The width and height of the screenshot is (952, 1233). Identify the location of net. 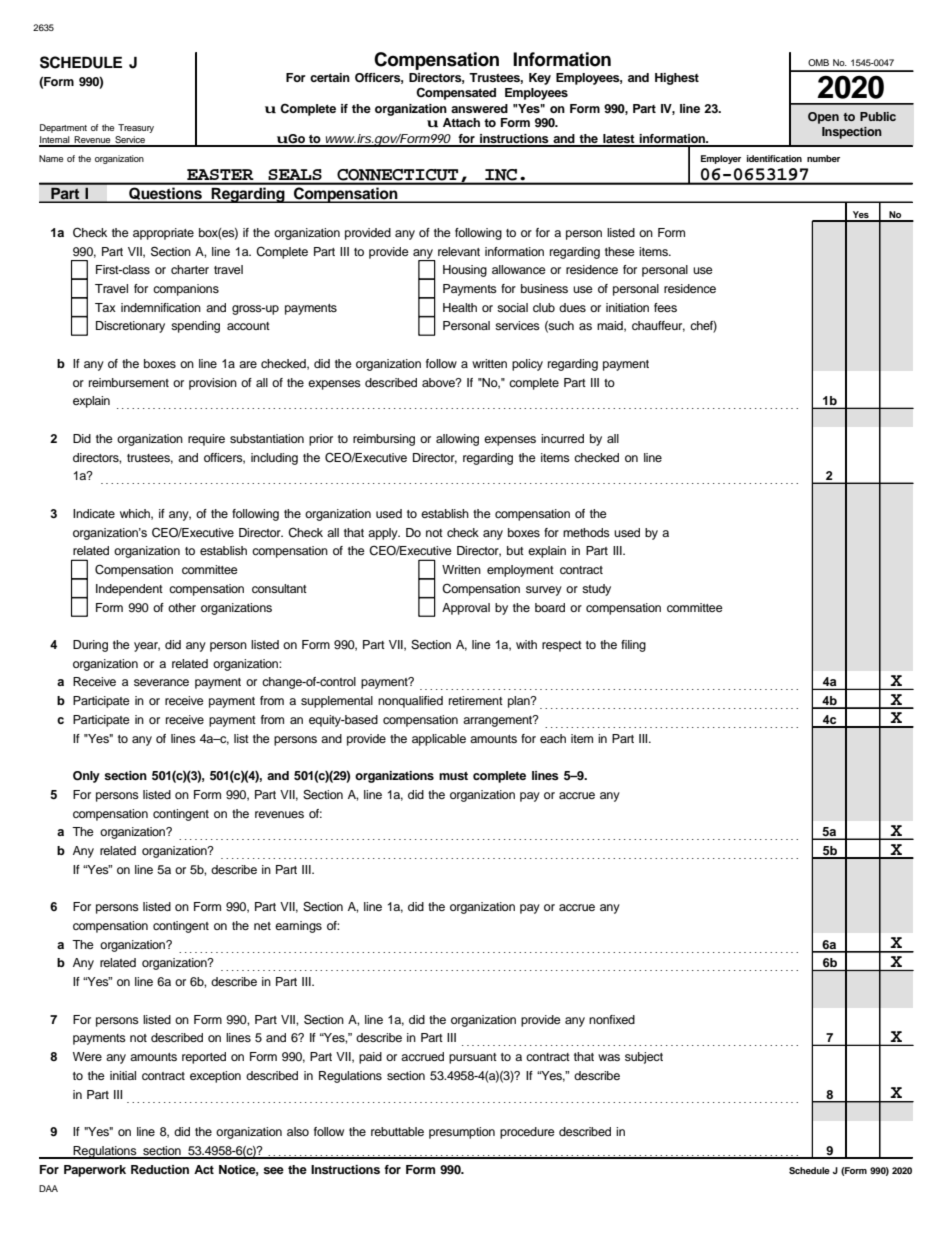
(262, 926).
